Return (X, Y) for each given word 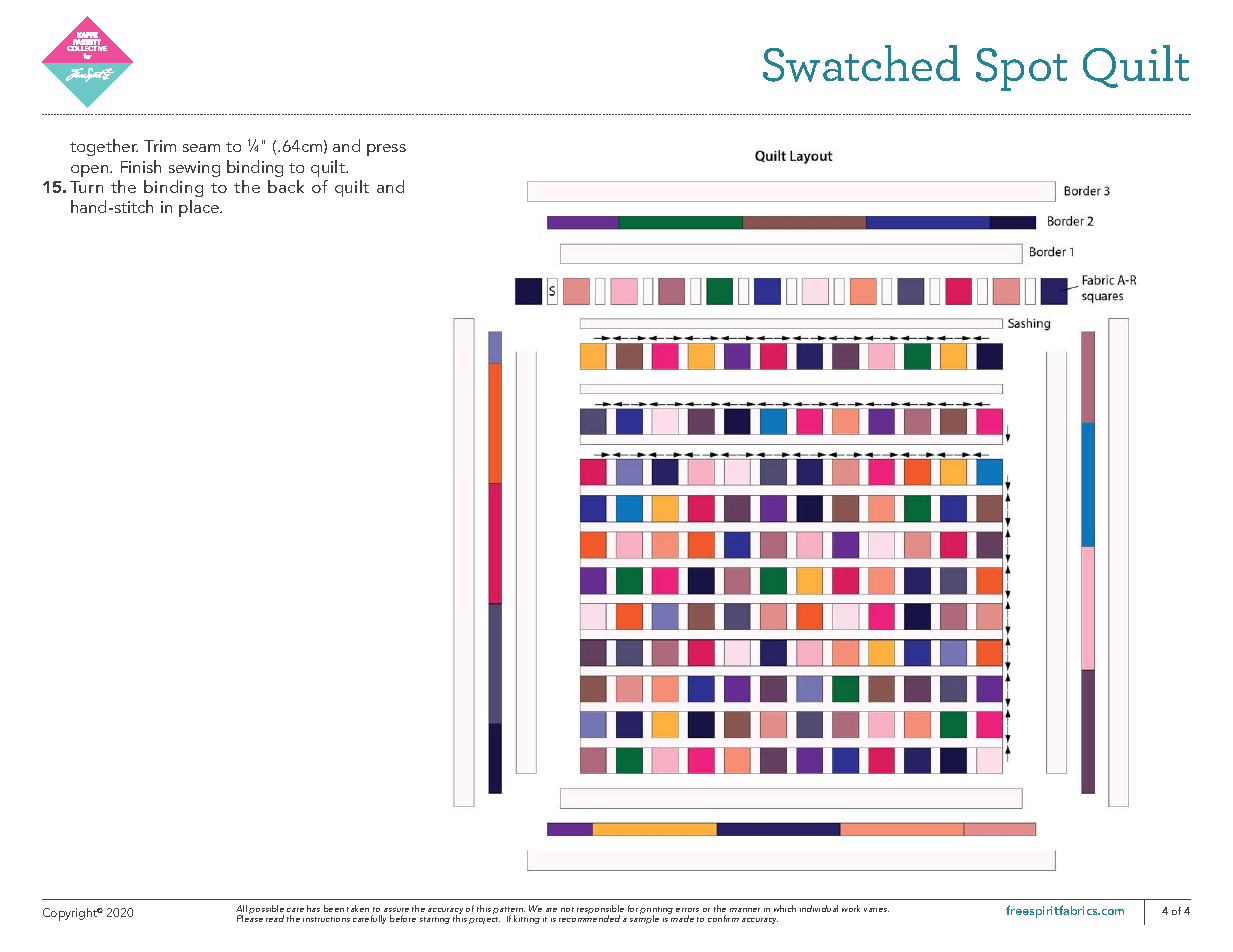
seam (201, 148)
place (200, 208)
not (567, 909)
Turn (86, 187)
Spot (1021, 69)
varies (876, 910)
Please (250, 917)
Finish (141, 166)
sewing (194, 169)
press (386, 150)
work (851, 908)
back (286, 186)
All (241, 908)
